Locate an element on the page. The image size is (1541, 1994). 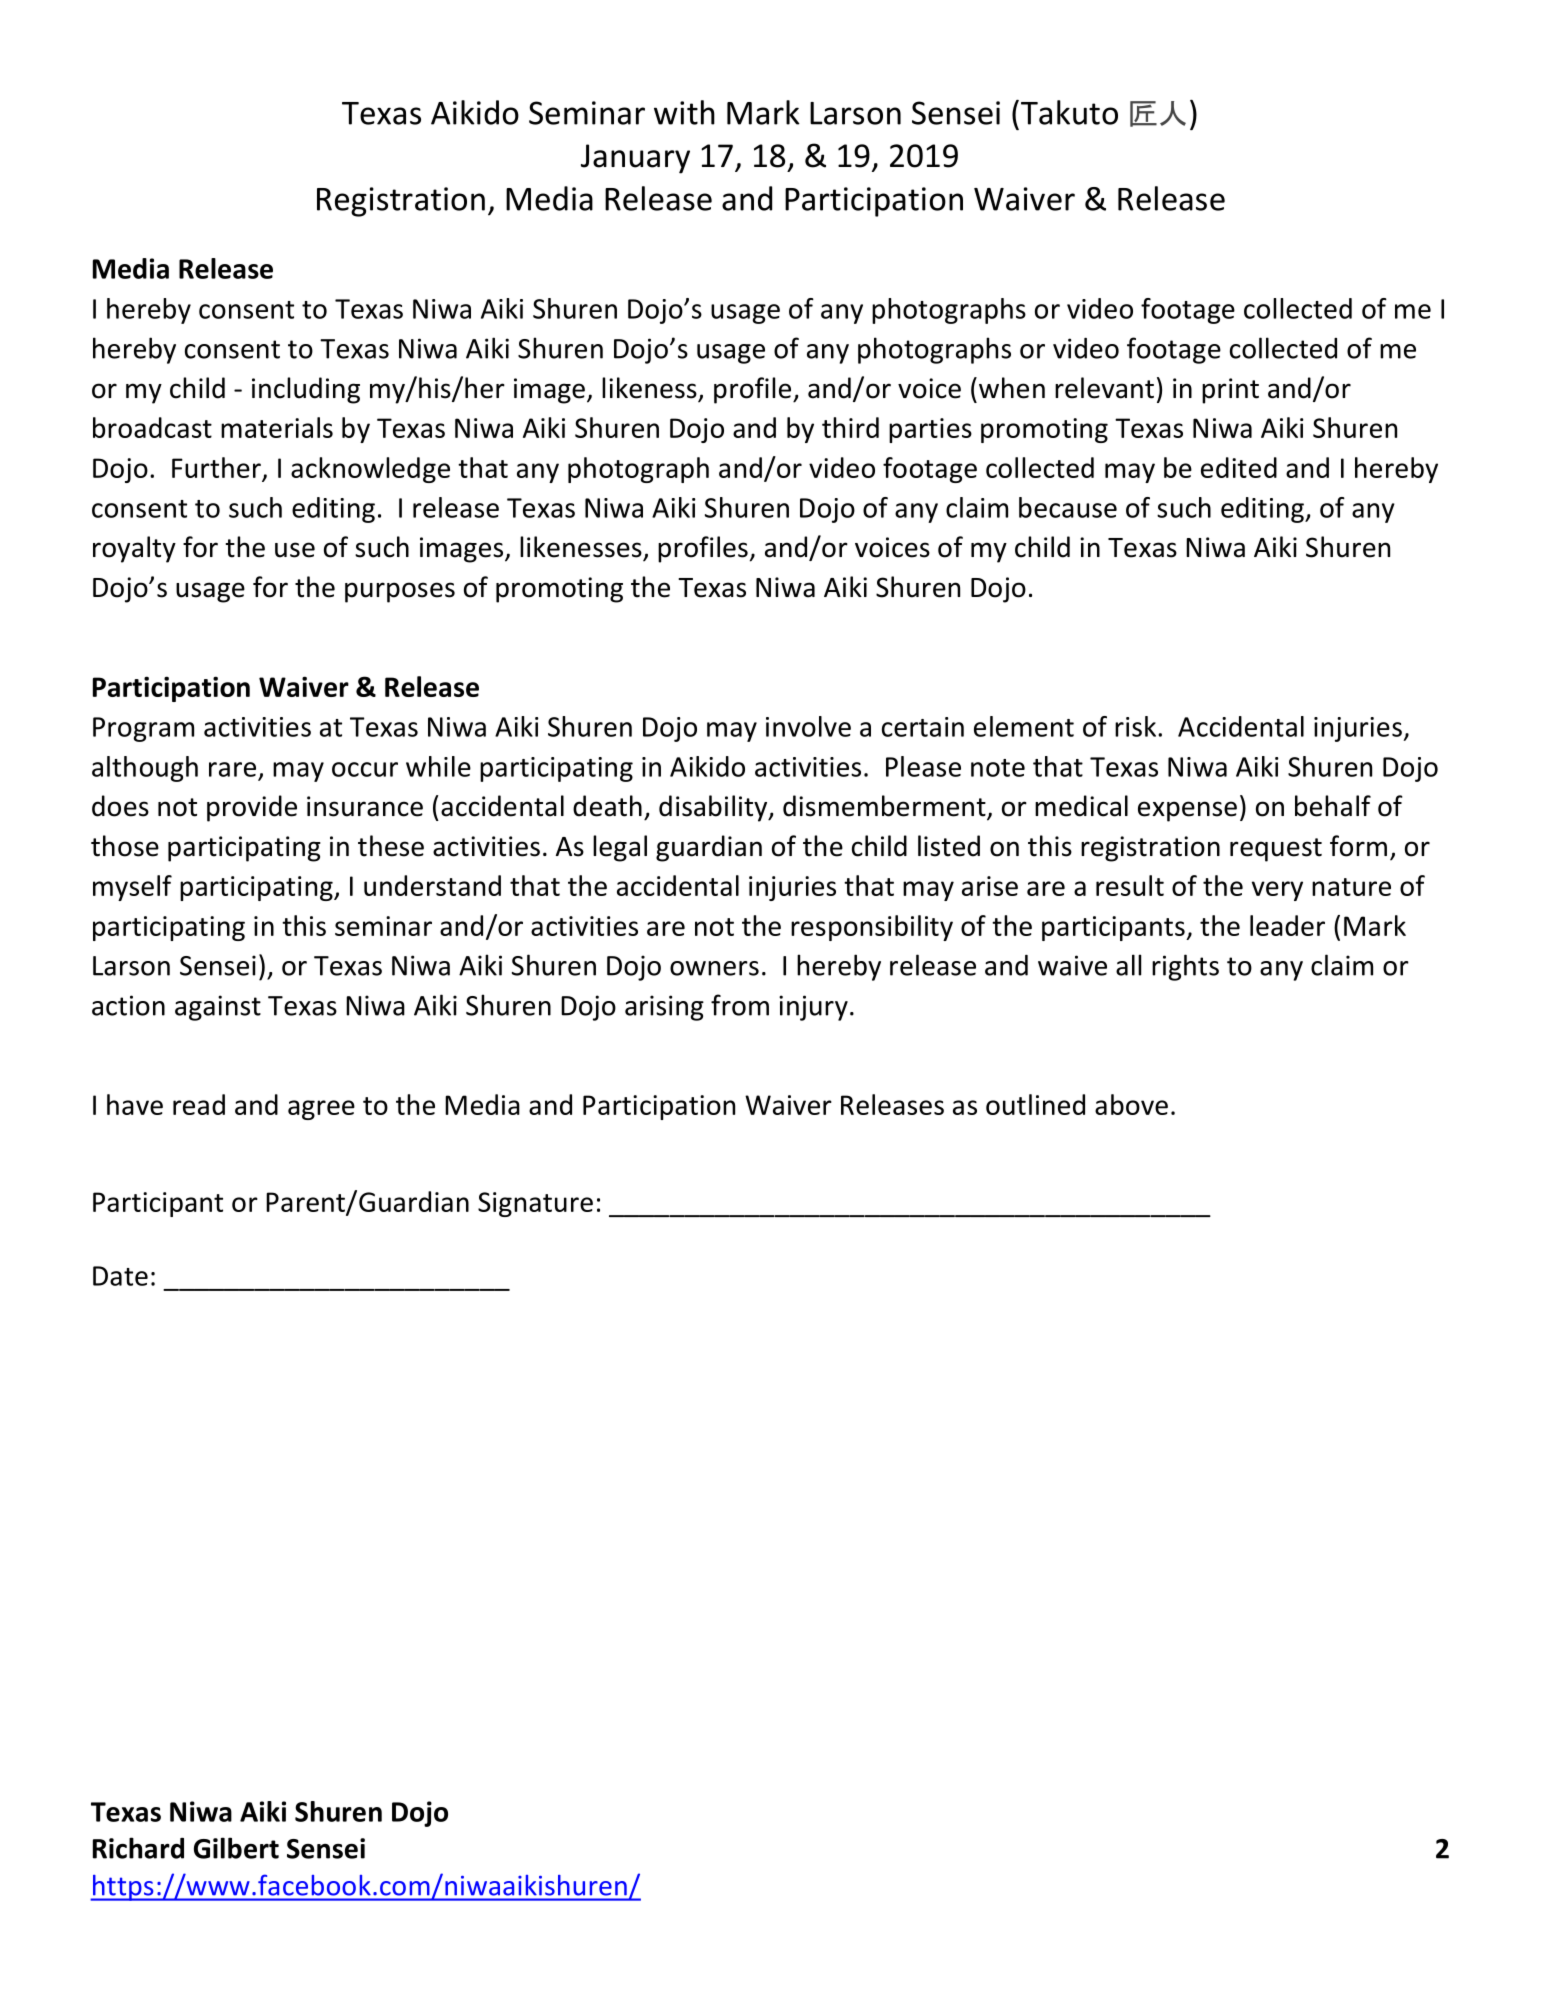
Date is located at coordinates (120, 1276).
